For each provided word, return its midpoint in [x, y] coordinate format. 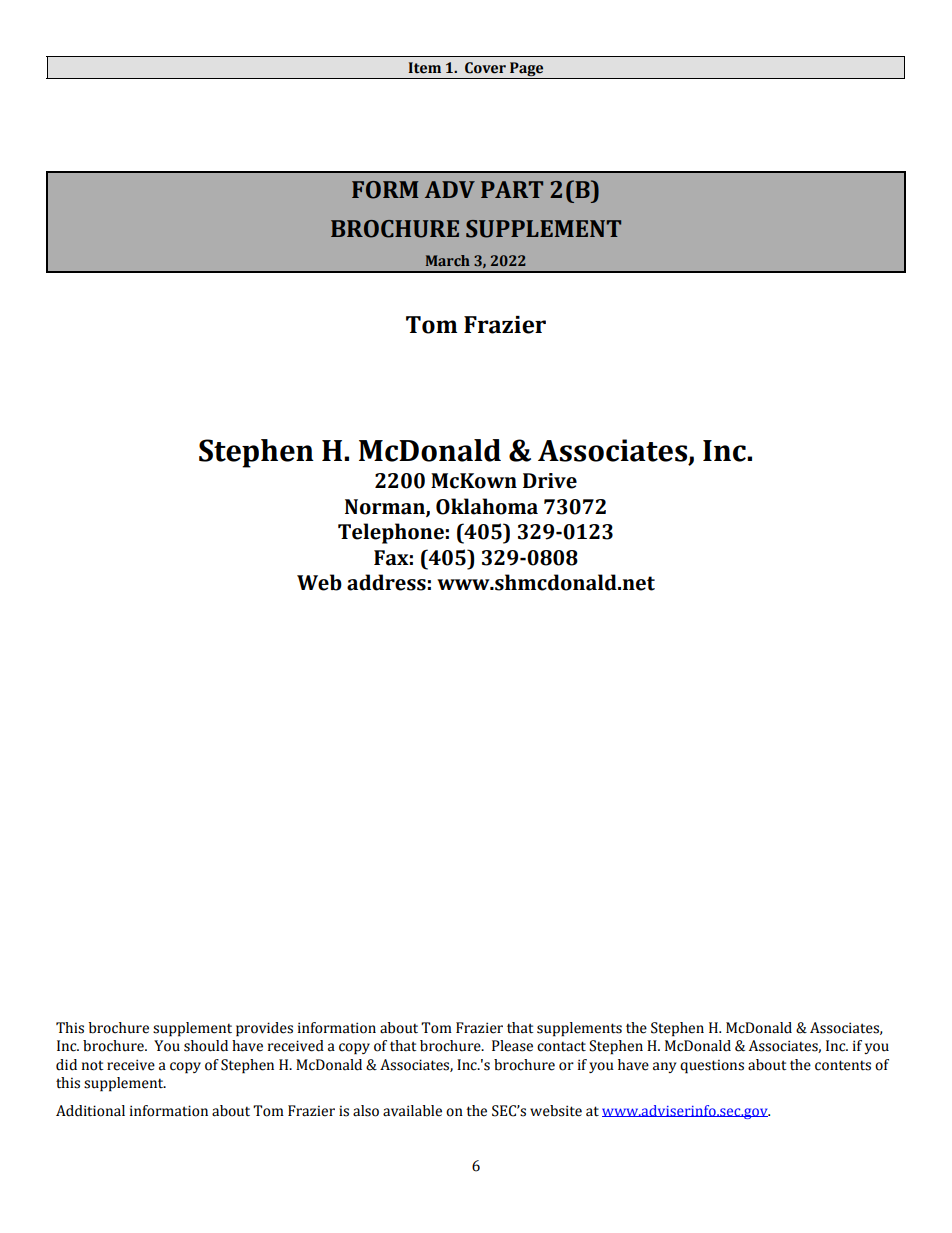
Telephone [391, 533]
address [386, 582]
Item [425, 68]
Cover [485, 68]
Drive [550, 481]
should [206, 1046]
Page [527, 70]
